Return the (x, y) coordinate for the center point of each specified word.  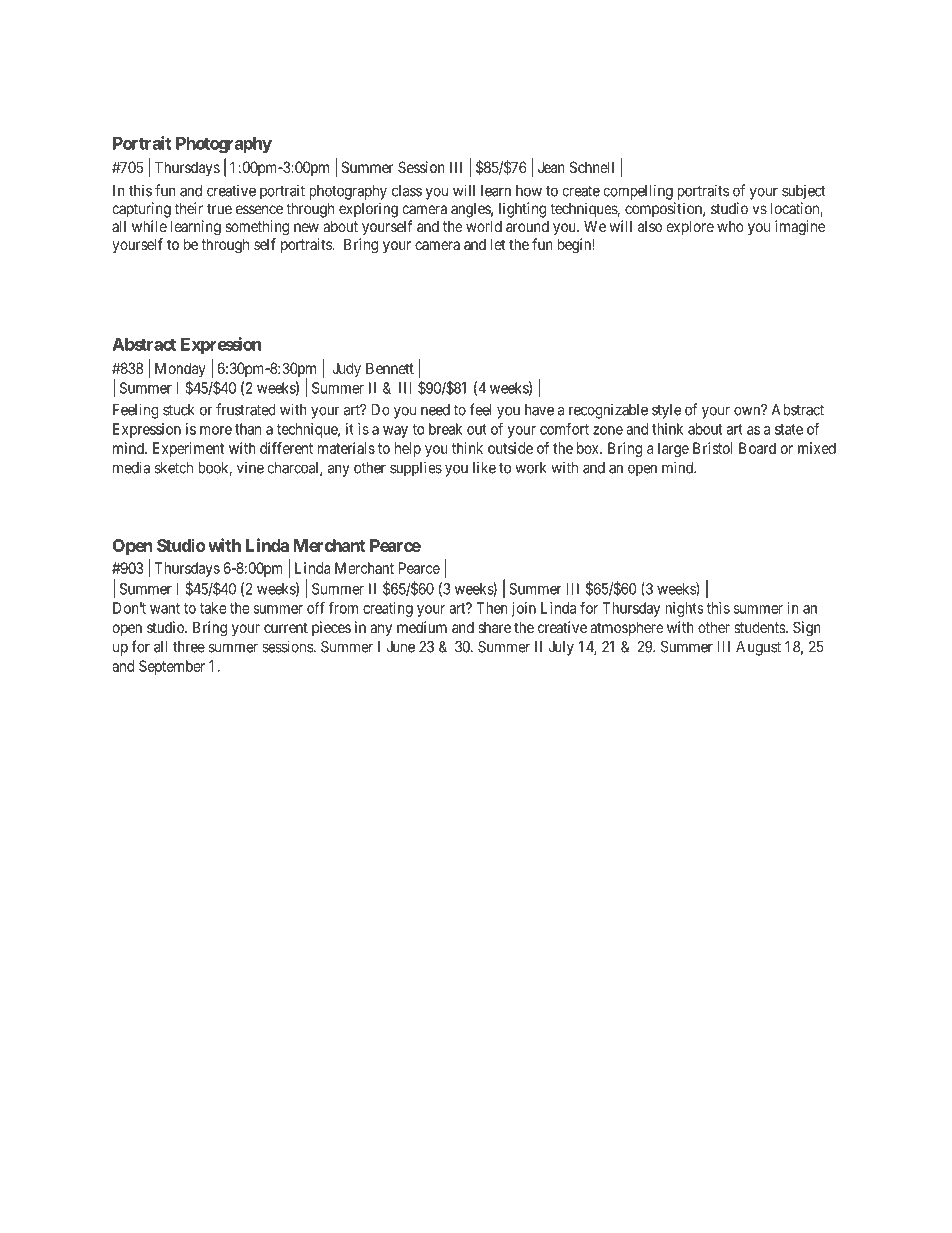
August (758, 648)
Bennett (390, 368)
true (219, 209)
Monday (180, 369)
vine (250, 467)
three (189, 647)
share (494, 627)
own (748, 411)
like (484, 467)
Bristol (713, 448)
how (529, 191)
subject (804, 192)
